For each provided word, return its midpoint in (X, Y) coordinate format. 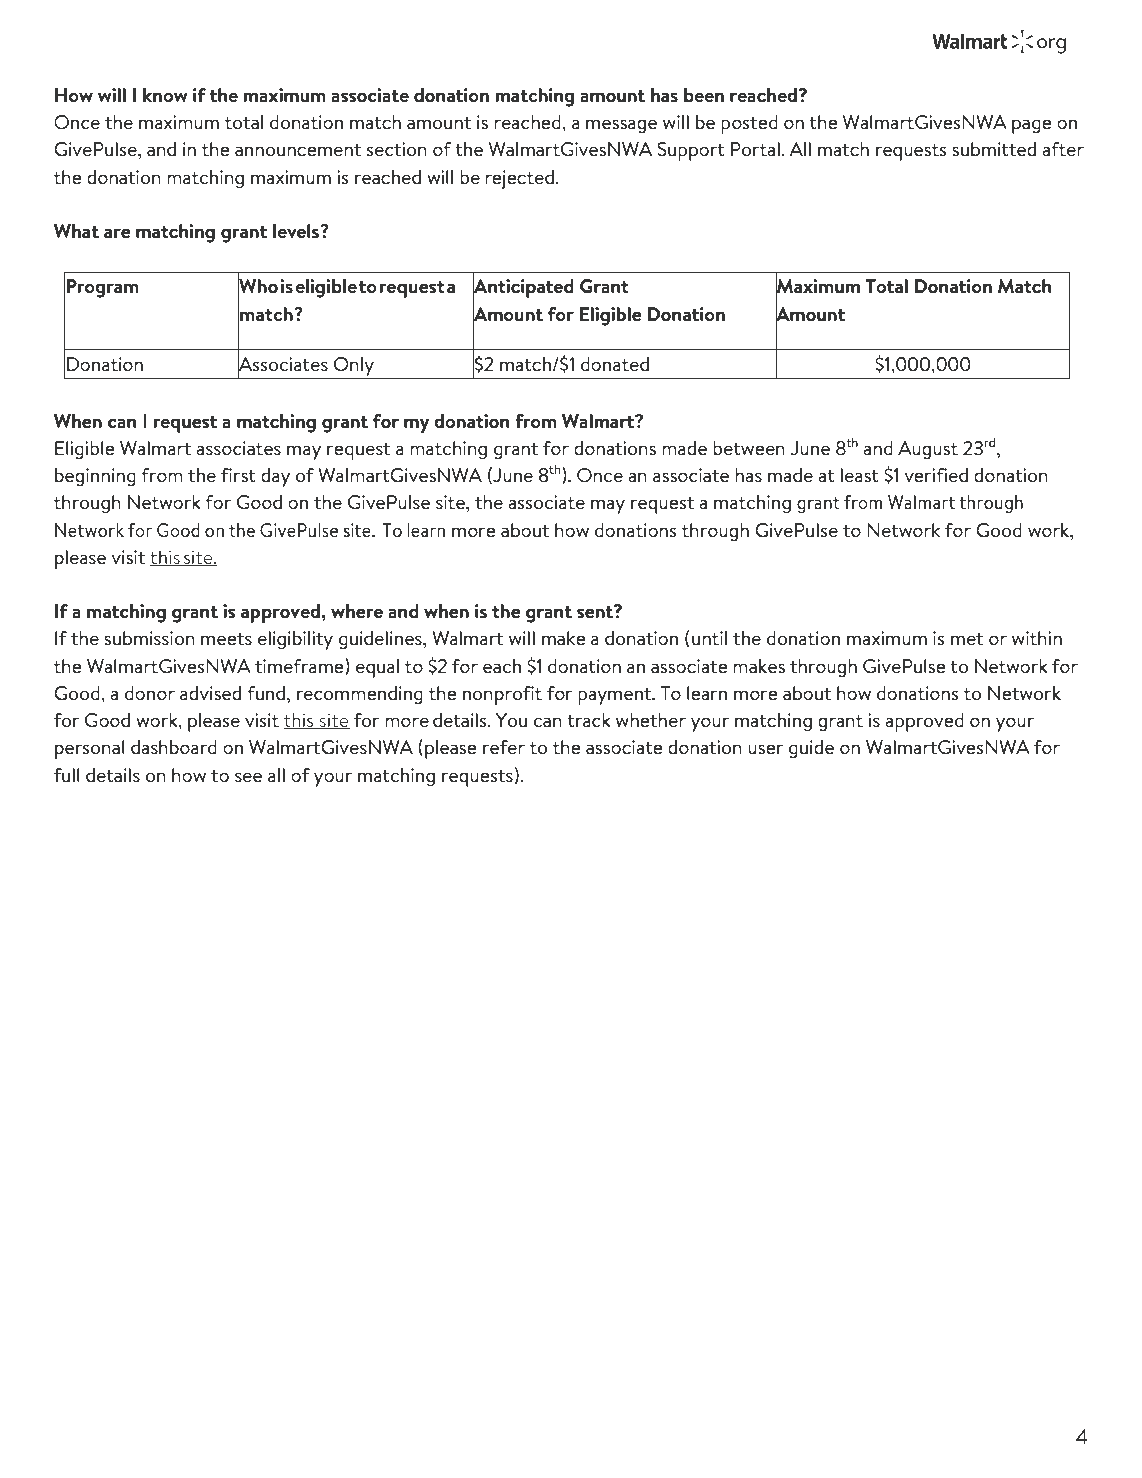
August (928, 450)
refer (504, 747)
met (967, 639)
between (749, 448)
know (165, 95)
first (238, 475)
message (621, 126)
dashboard (174, 747)
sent (596, 612)
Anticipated (523, 288)
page (1032, 126)
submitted (994, 149)
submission (149, 638)
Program (103, 288)
